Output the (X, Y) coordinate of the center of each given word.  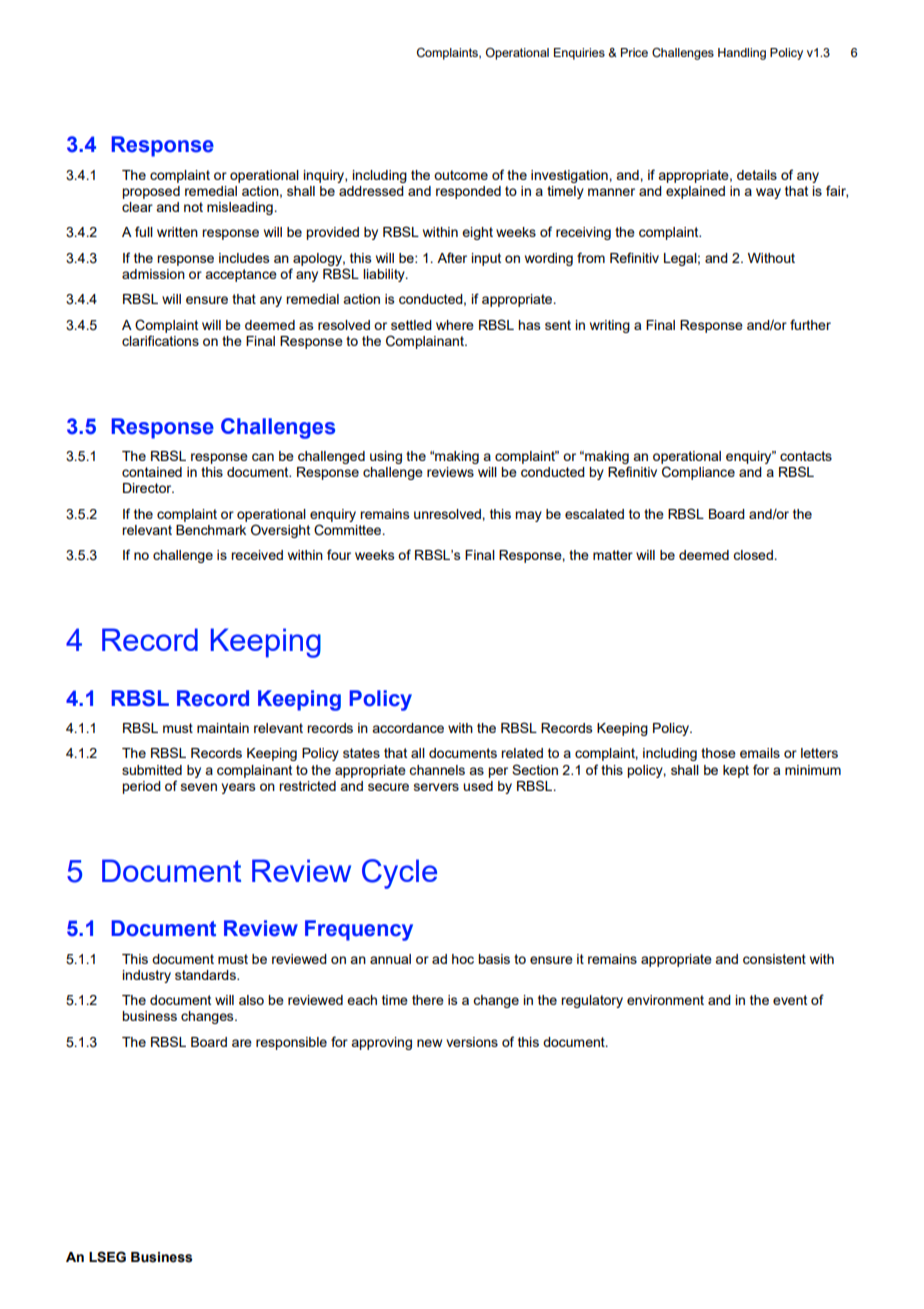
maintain (223, 728)
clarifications (160, 340)
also (251, 1000)
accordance (408, 728)
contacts (806, 456)
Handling (742, 54)
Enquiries (579, 54)
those (718, 753)
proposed (151, 192)
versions (472, 1042)
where (455, 325)
